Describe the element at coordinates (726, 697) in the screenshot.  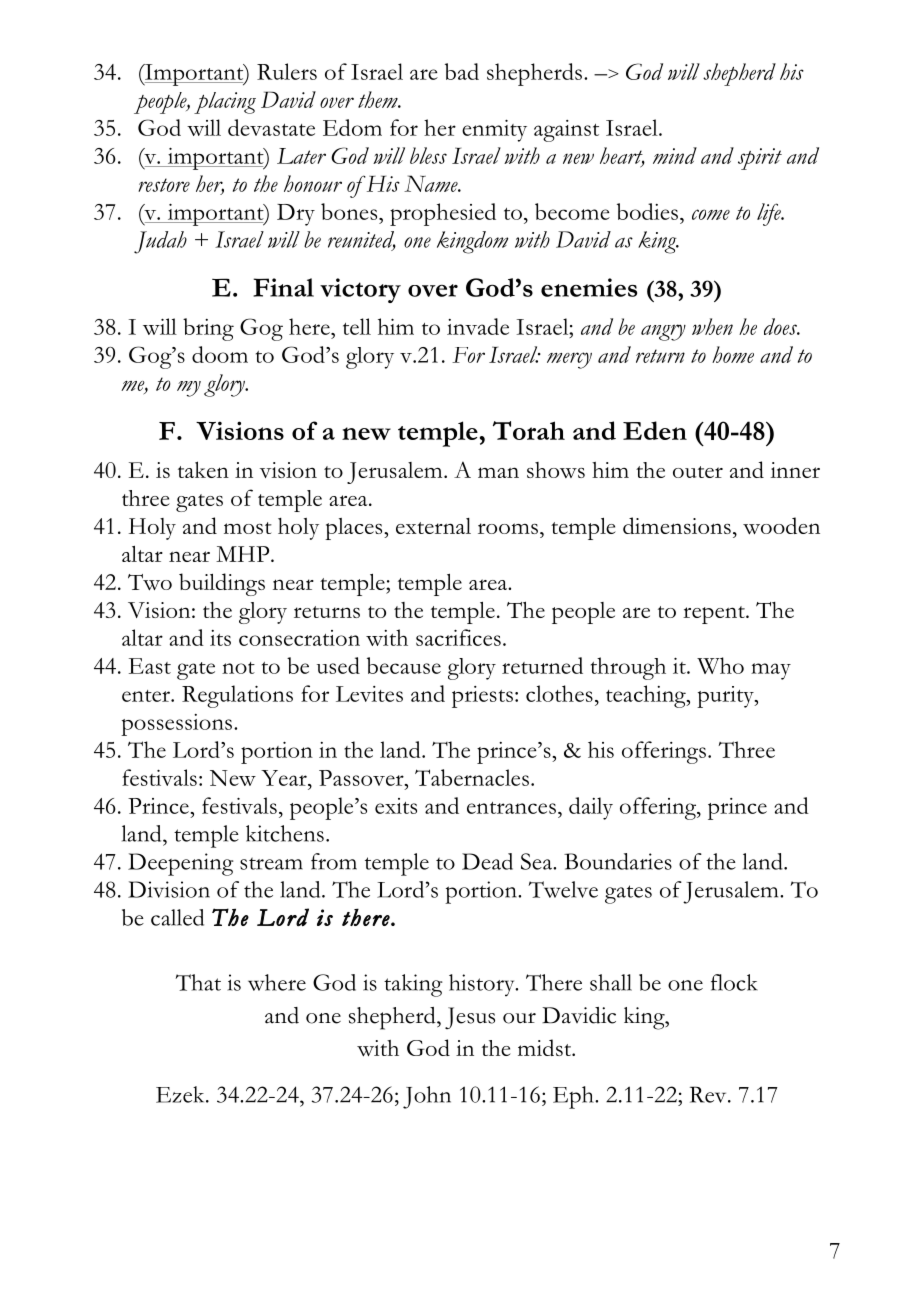
I see `purity` at that location.
